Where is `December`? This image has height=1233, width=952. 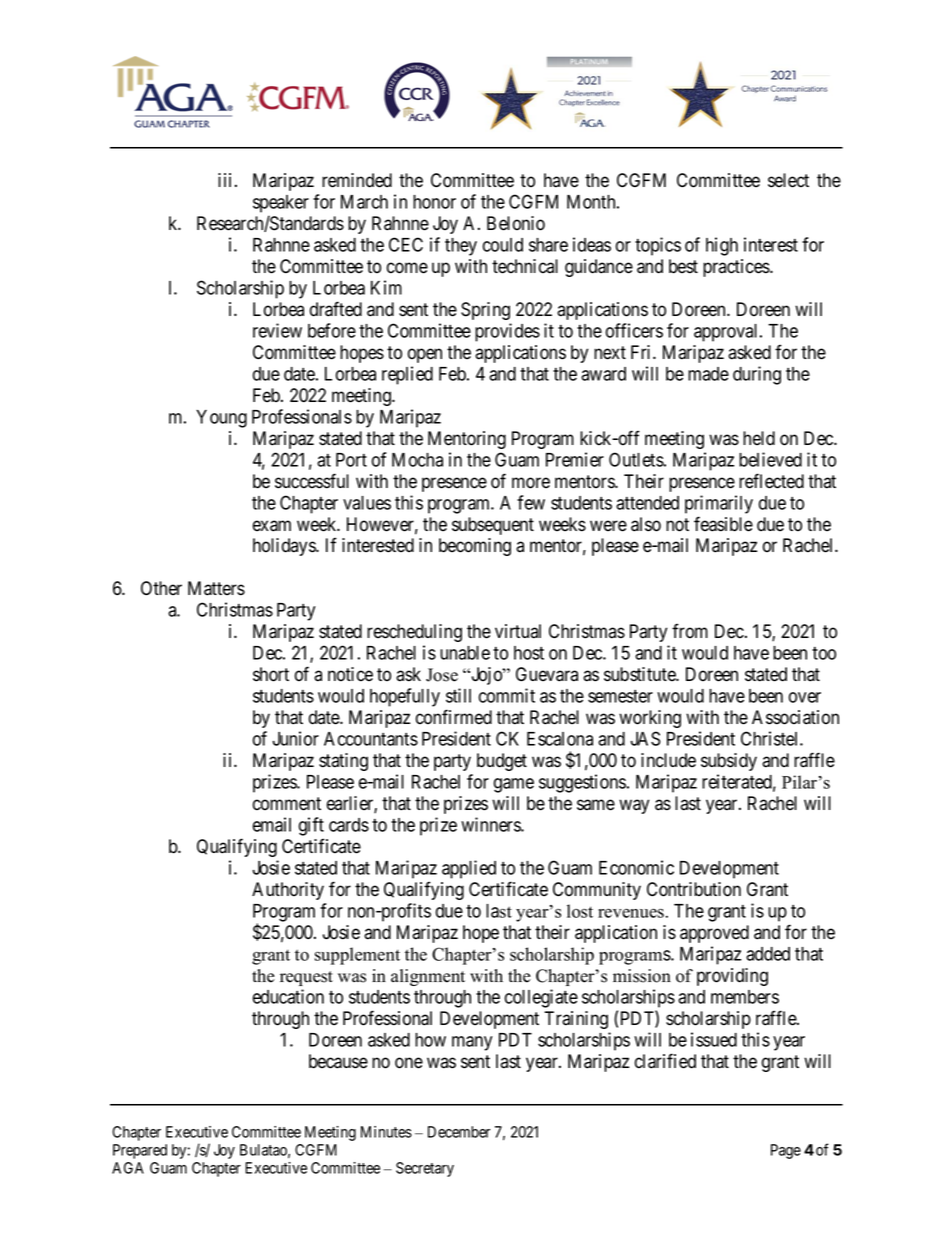 December is located at coordinates (459, 1132).
